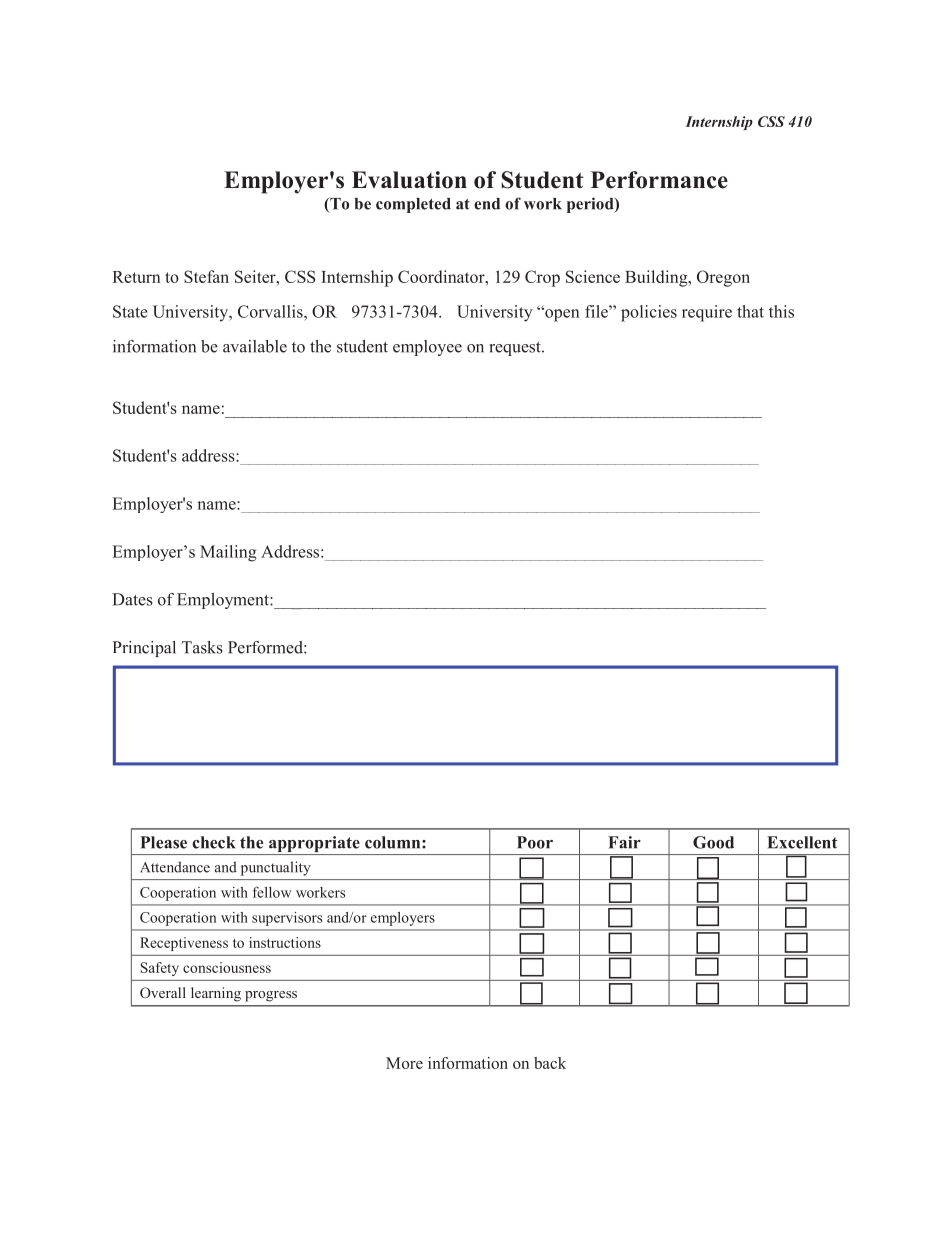 This screenshot has width=952, height=1233. Describe the element at coordinates (413, 205) in the screenshot. I see `completed` at that location.
